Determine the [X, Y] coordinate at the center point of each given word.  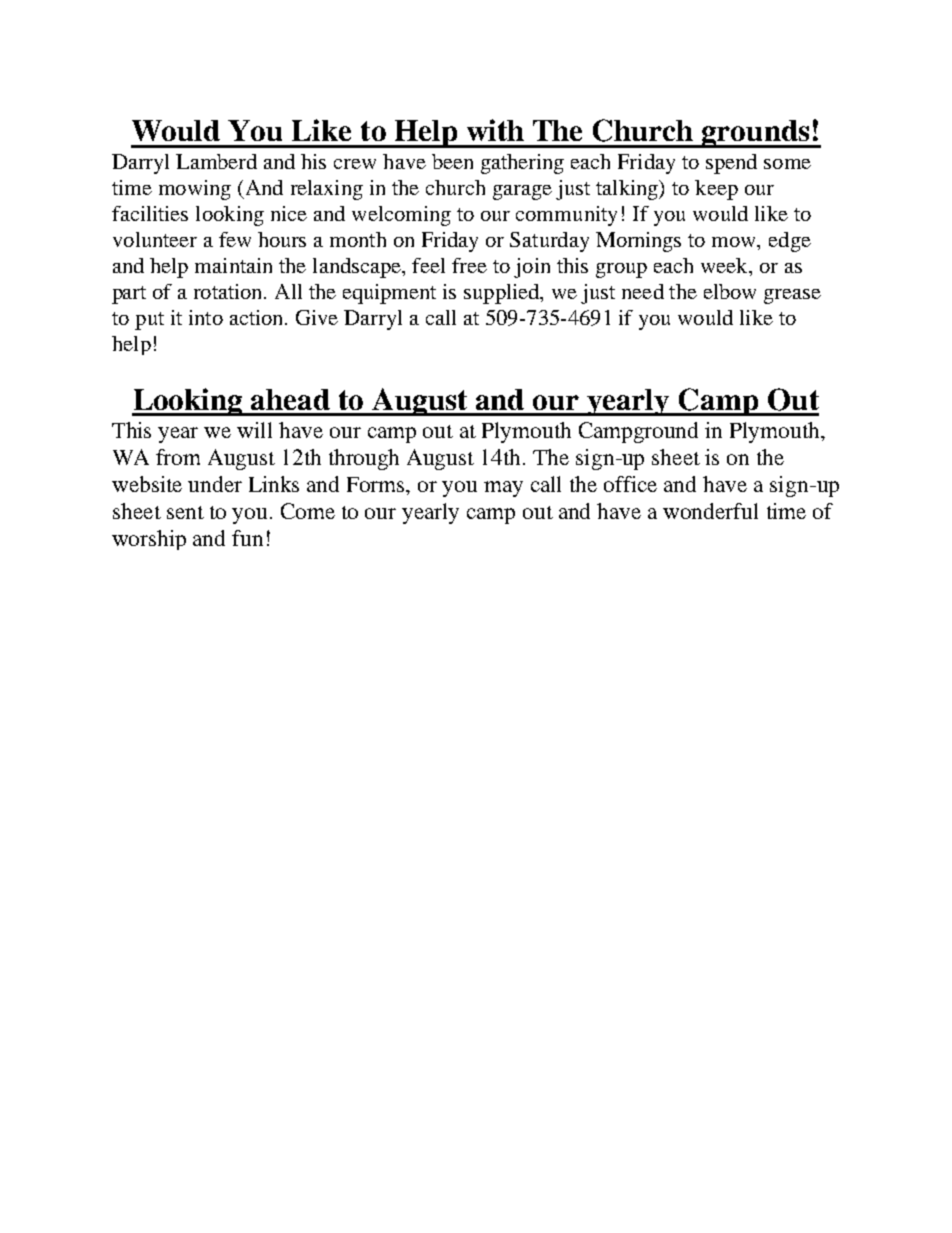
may [503, 489]
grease [792, 296]
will [254, 430]
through [364, 459]
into [206, 317]
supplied [503, 294]
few [235, 239]
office [630, 484]
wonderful [710, 511]
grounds [756, 134]
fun [247, 538]
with [495, 130]
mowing [195, 190]
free [469, 265]
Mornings [638, 242]
